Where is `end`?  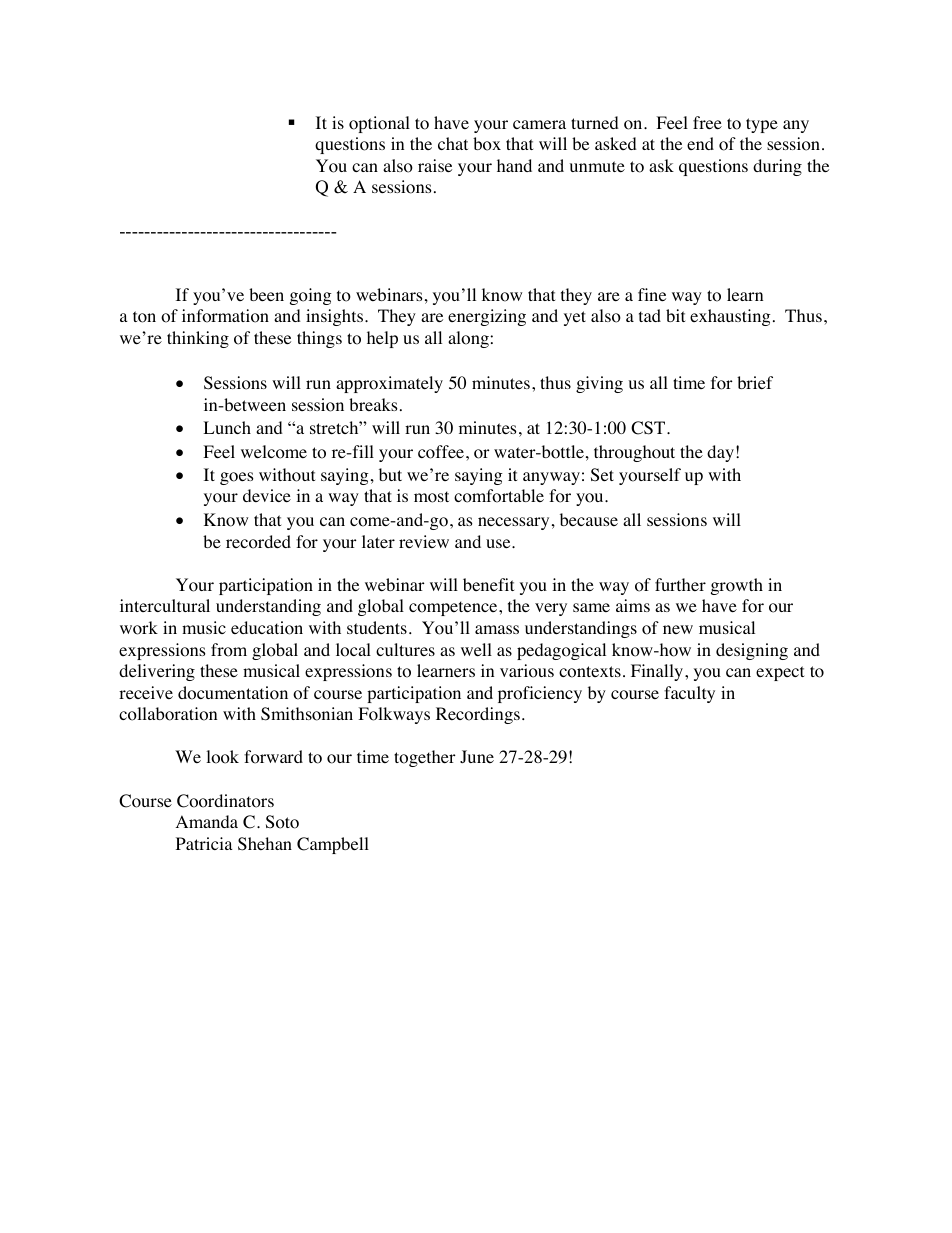
end is located at coordinates (700, 143).
